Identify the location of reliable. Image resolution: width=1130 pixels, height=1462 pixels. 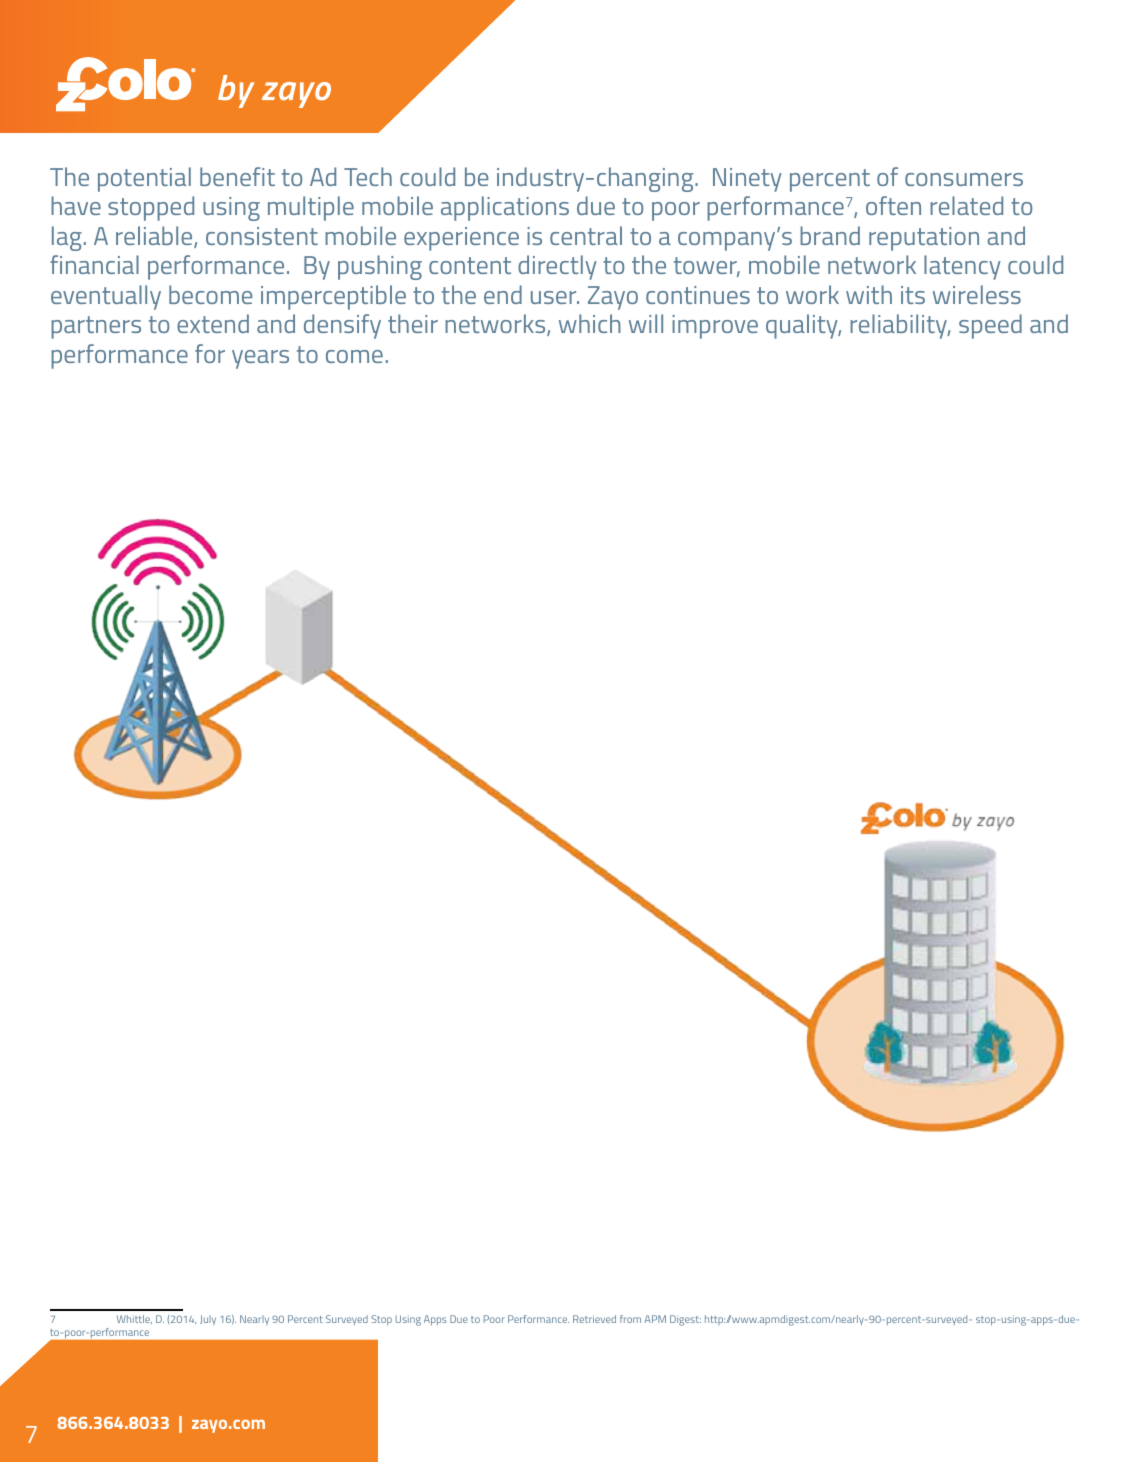
(155, 237).
